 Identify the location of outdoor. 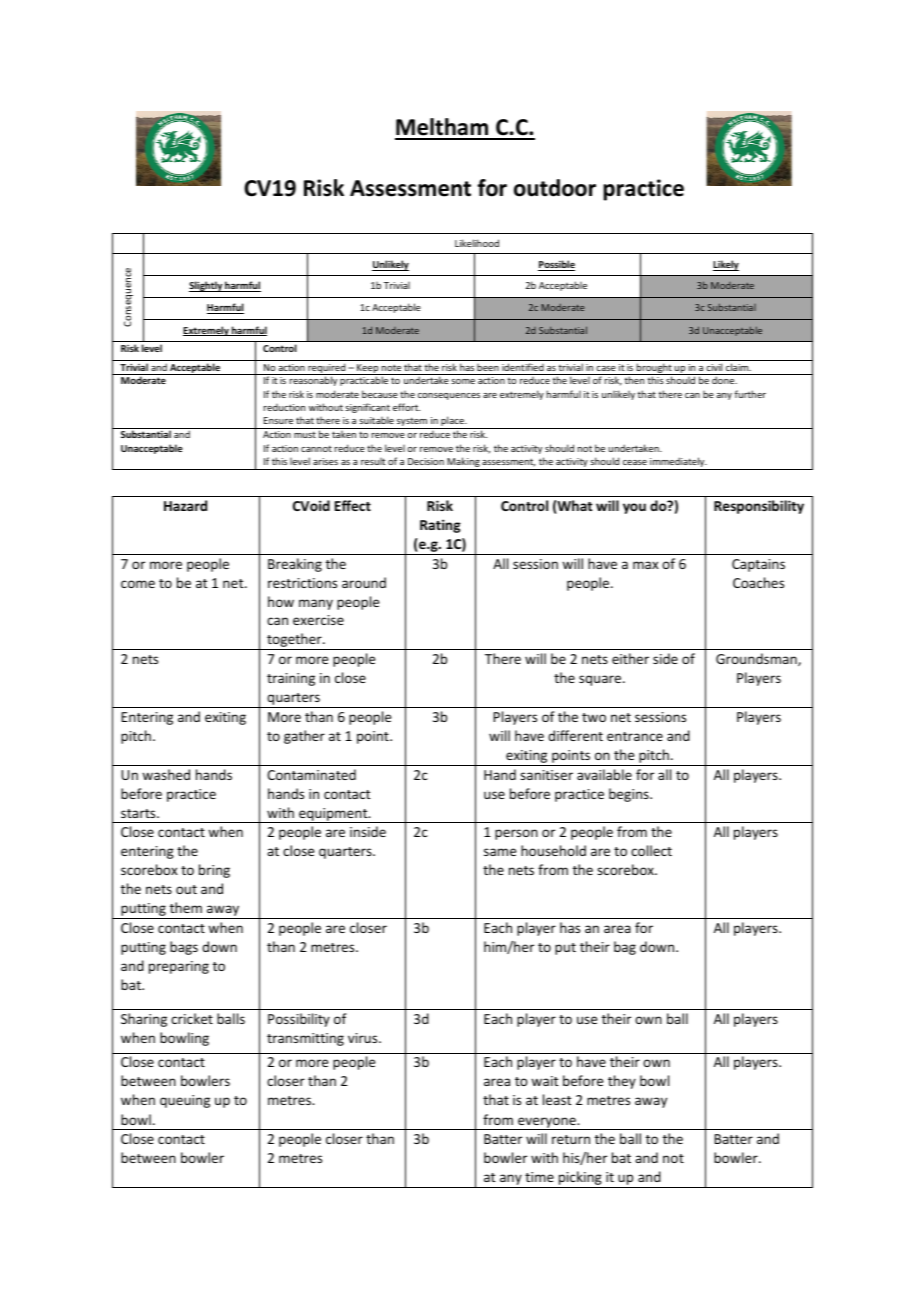
(555, 188).
